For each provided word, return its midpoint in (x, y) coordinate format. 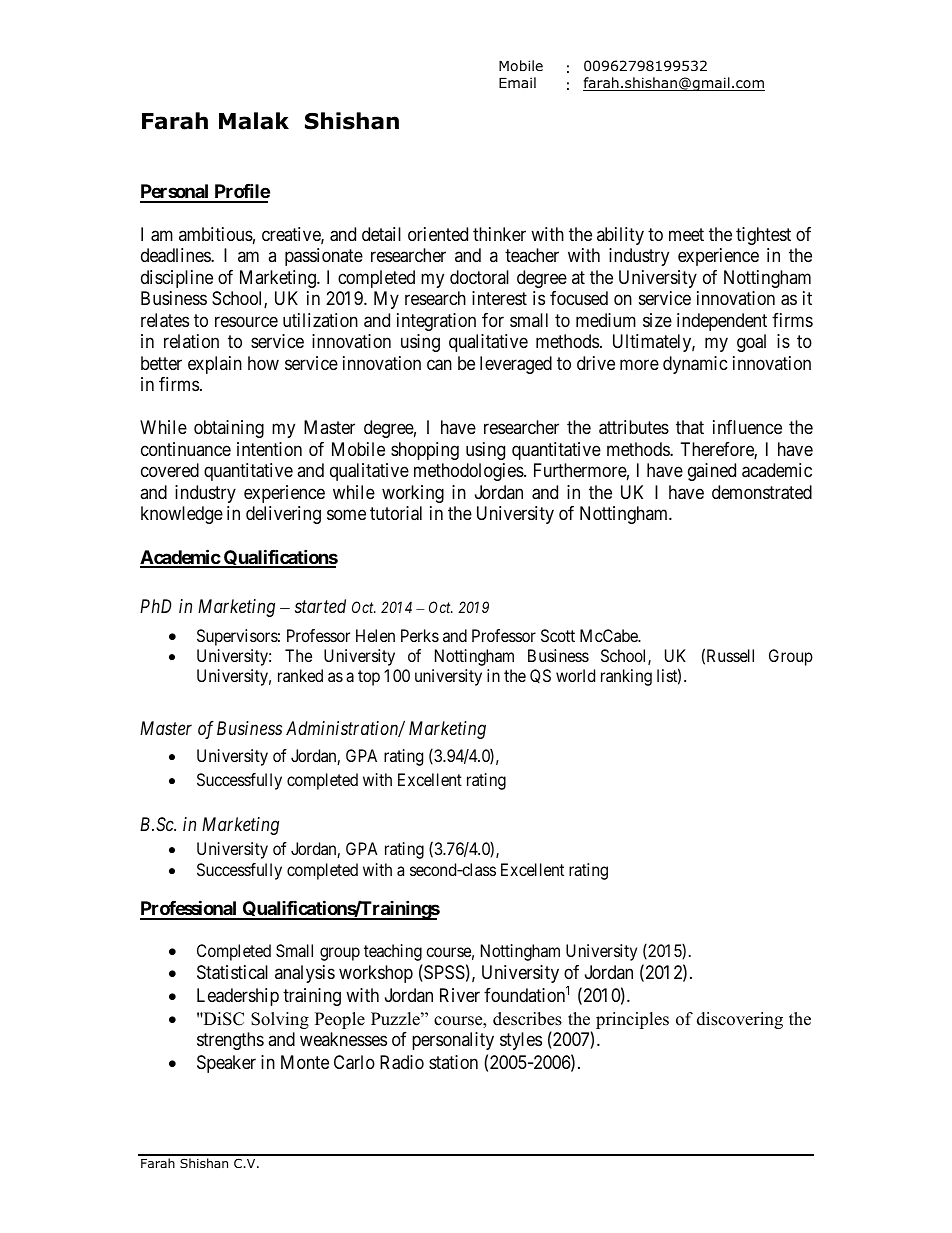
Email (517, 82)
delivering (283, 515)
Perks (420, 635)
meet (686, 234)
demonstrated (762, 492)
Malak (254, 121)
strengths (230, 1041)
